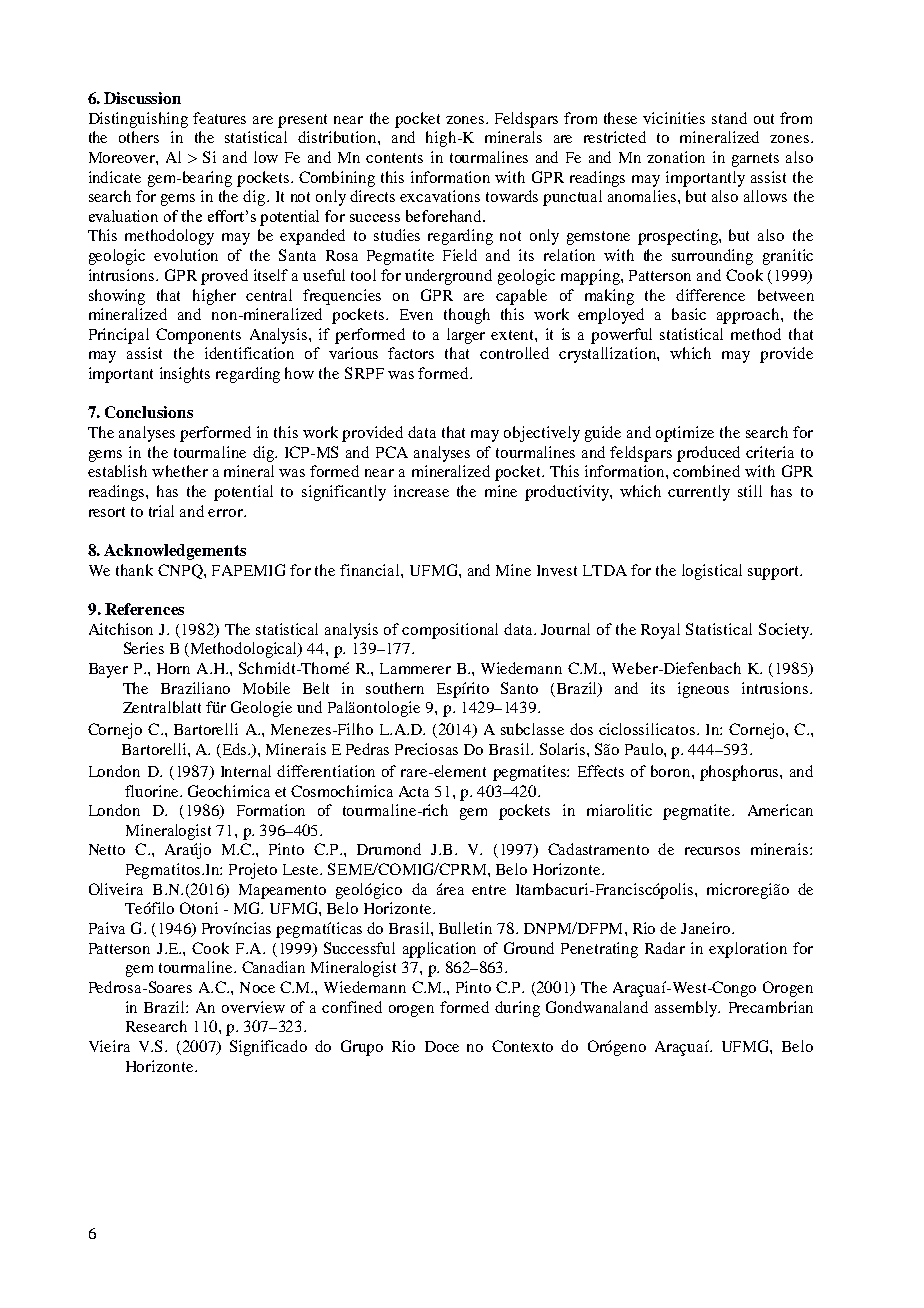 Image resolution: width=924 pixels, height=1308 pixels. What do you see at coordinates (219, 118) in the document?
I see `features` at bounding box center [219, 118].
